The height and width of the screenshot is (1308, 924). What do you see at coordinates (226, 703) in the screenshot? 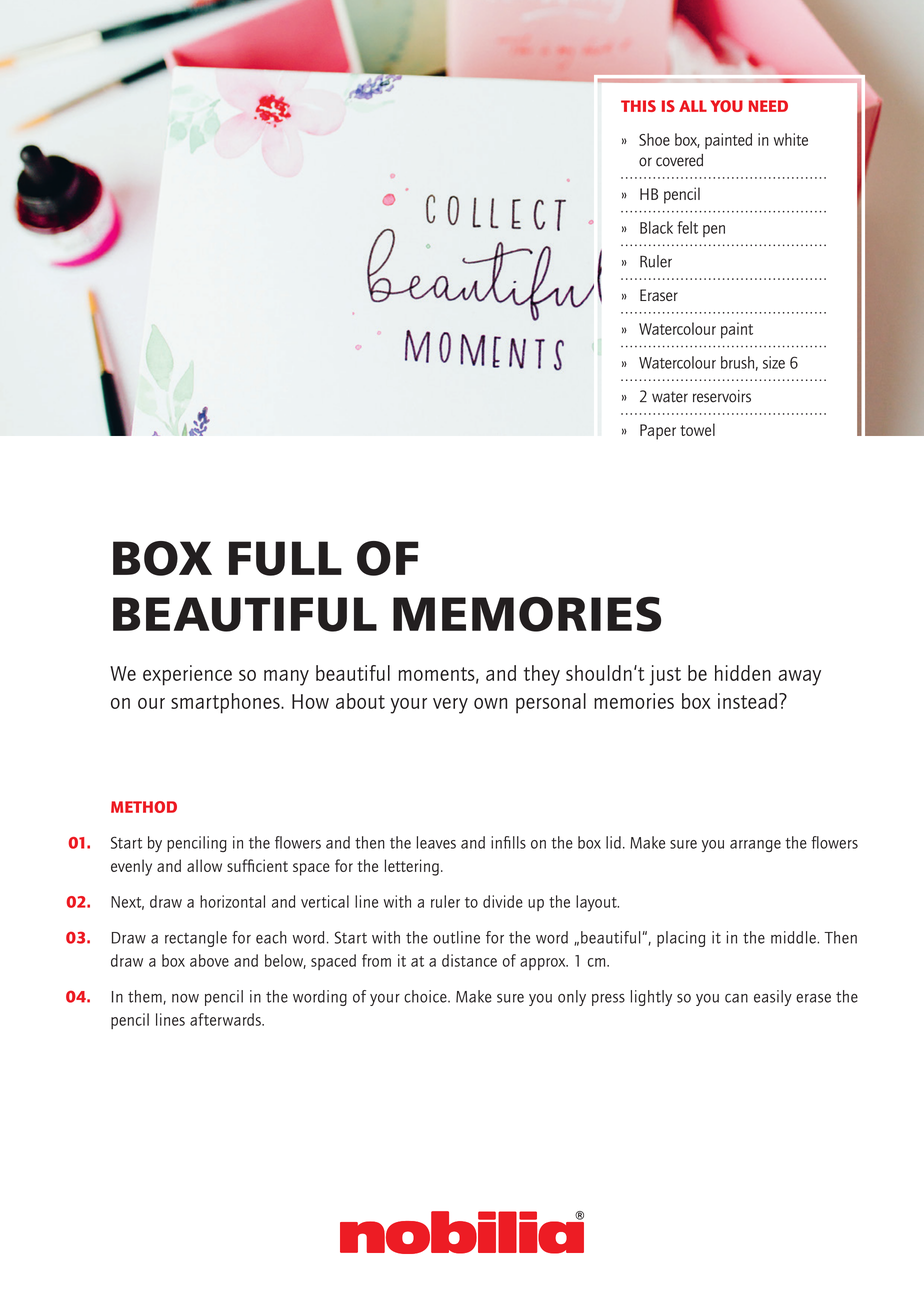
I see `smartphones` at bounding box center [226, 703].
